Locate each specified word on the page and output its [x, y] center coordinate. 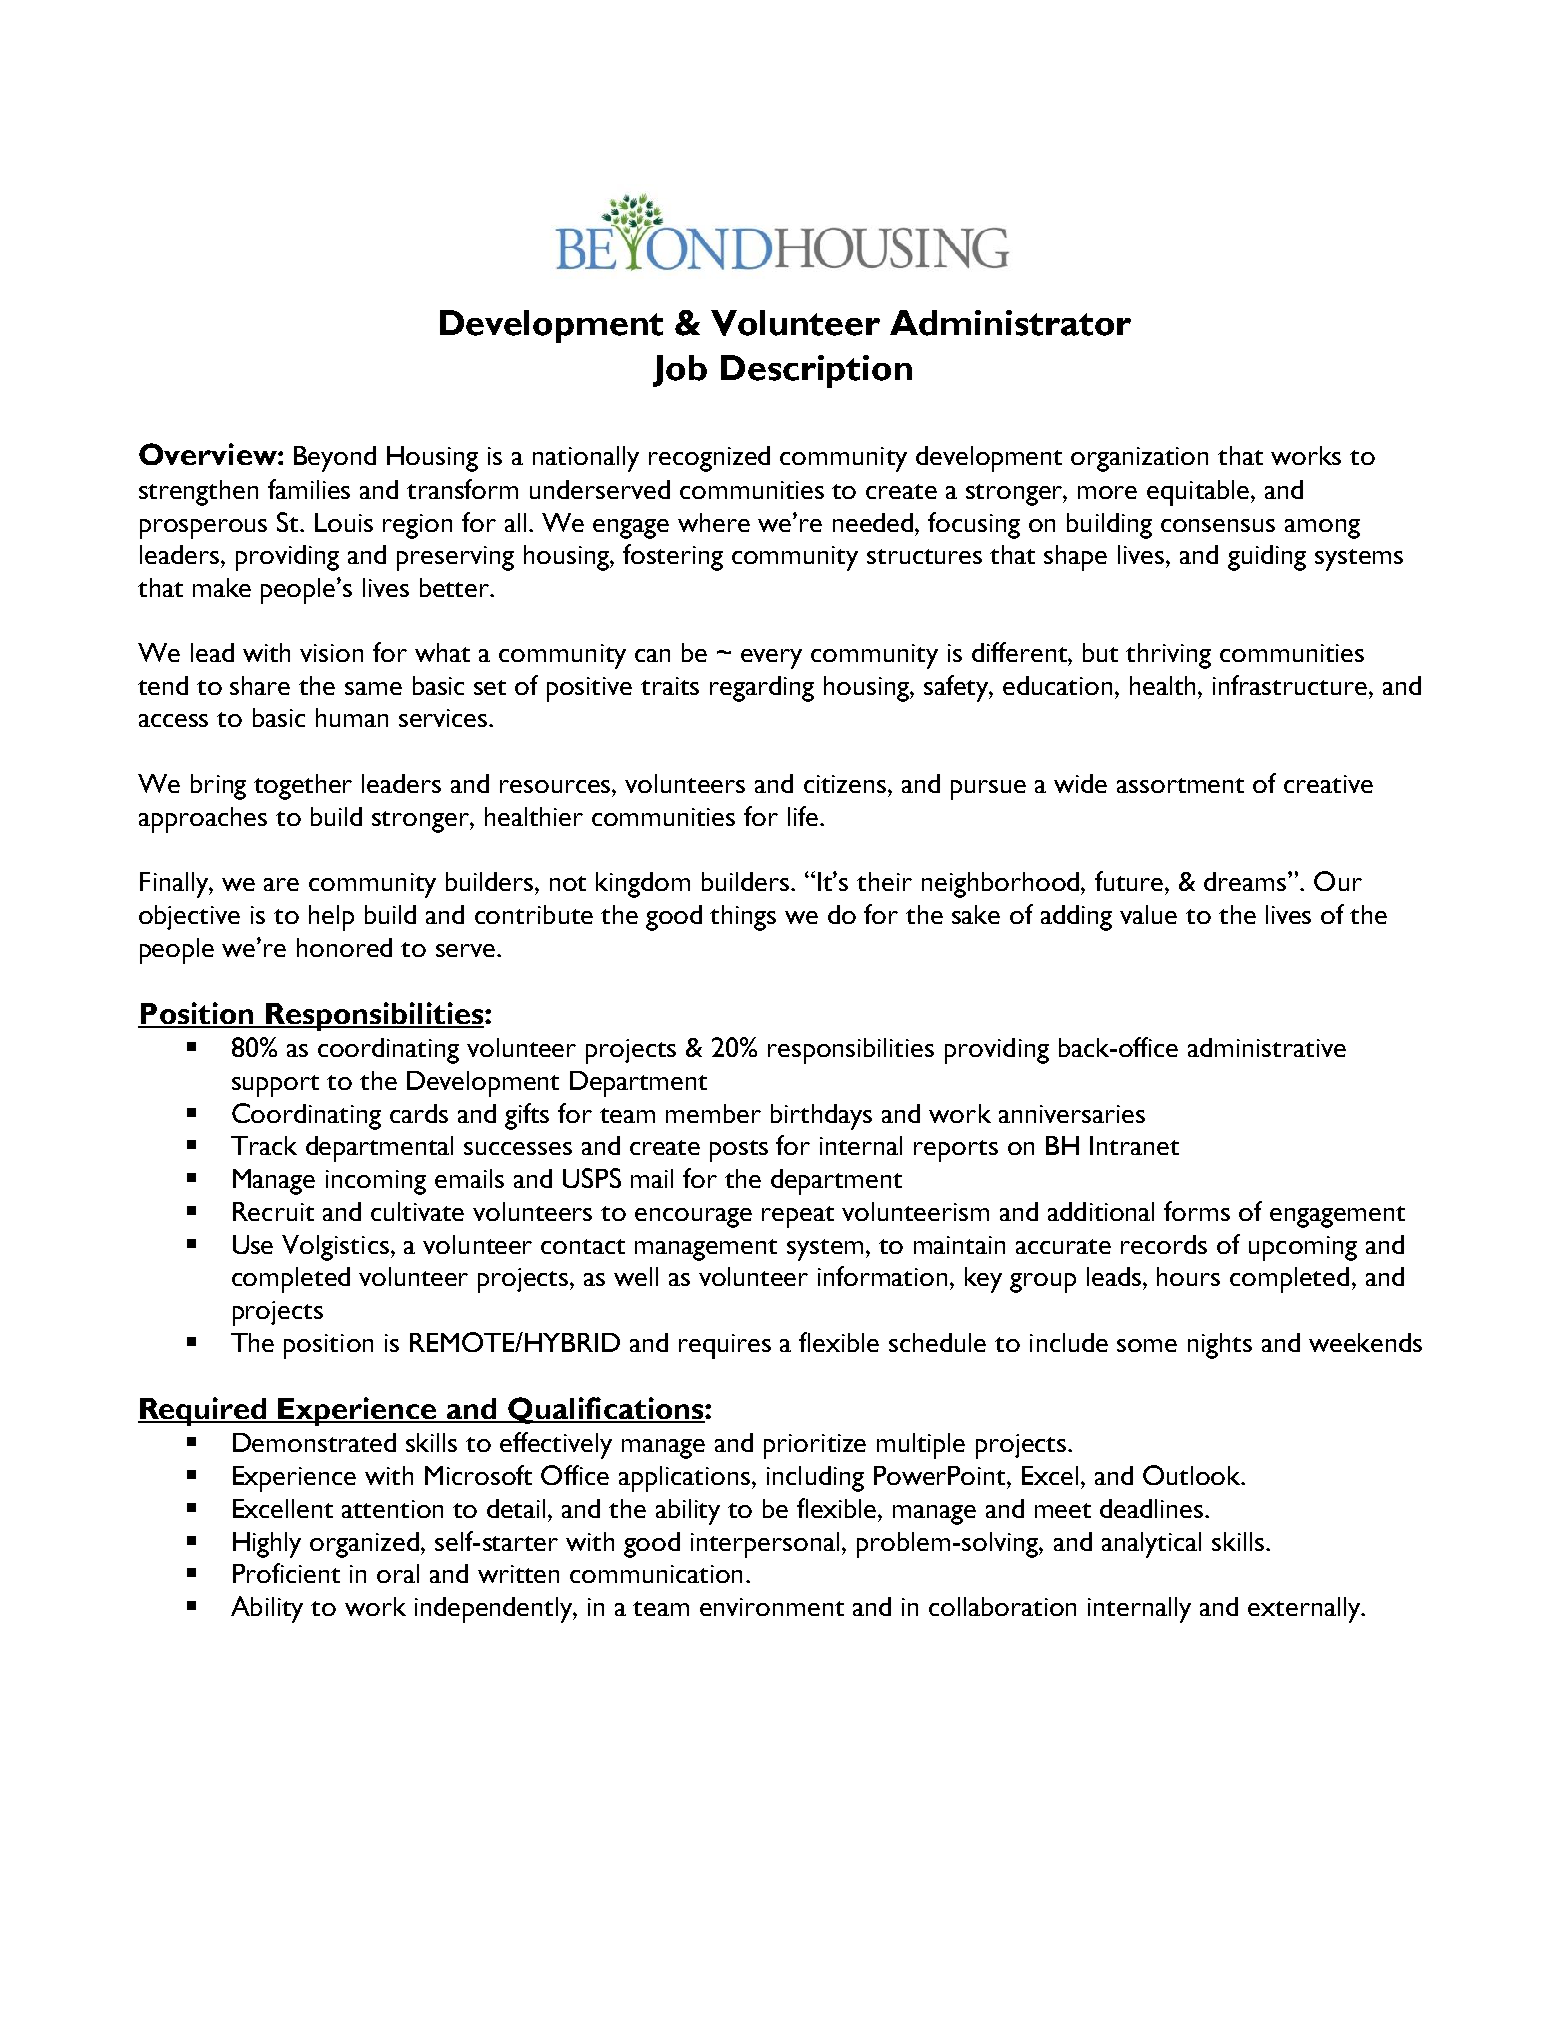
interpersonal [765, 1545]
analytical [1151, 1545]
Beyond [335, 459]
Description [816, 371]
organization [1139, 459]
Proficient [286, 1573]
